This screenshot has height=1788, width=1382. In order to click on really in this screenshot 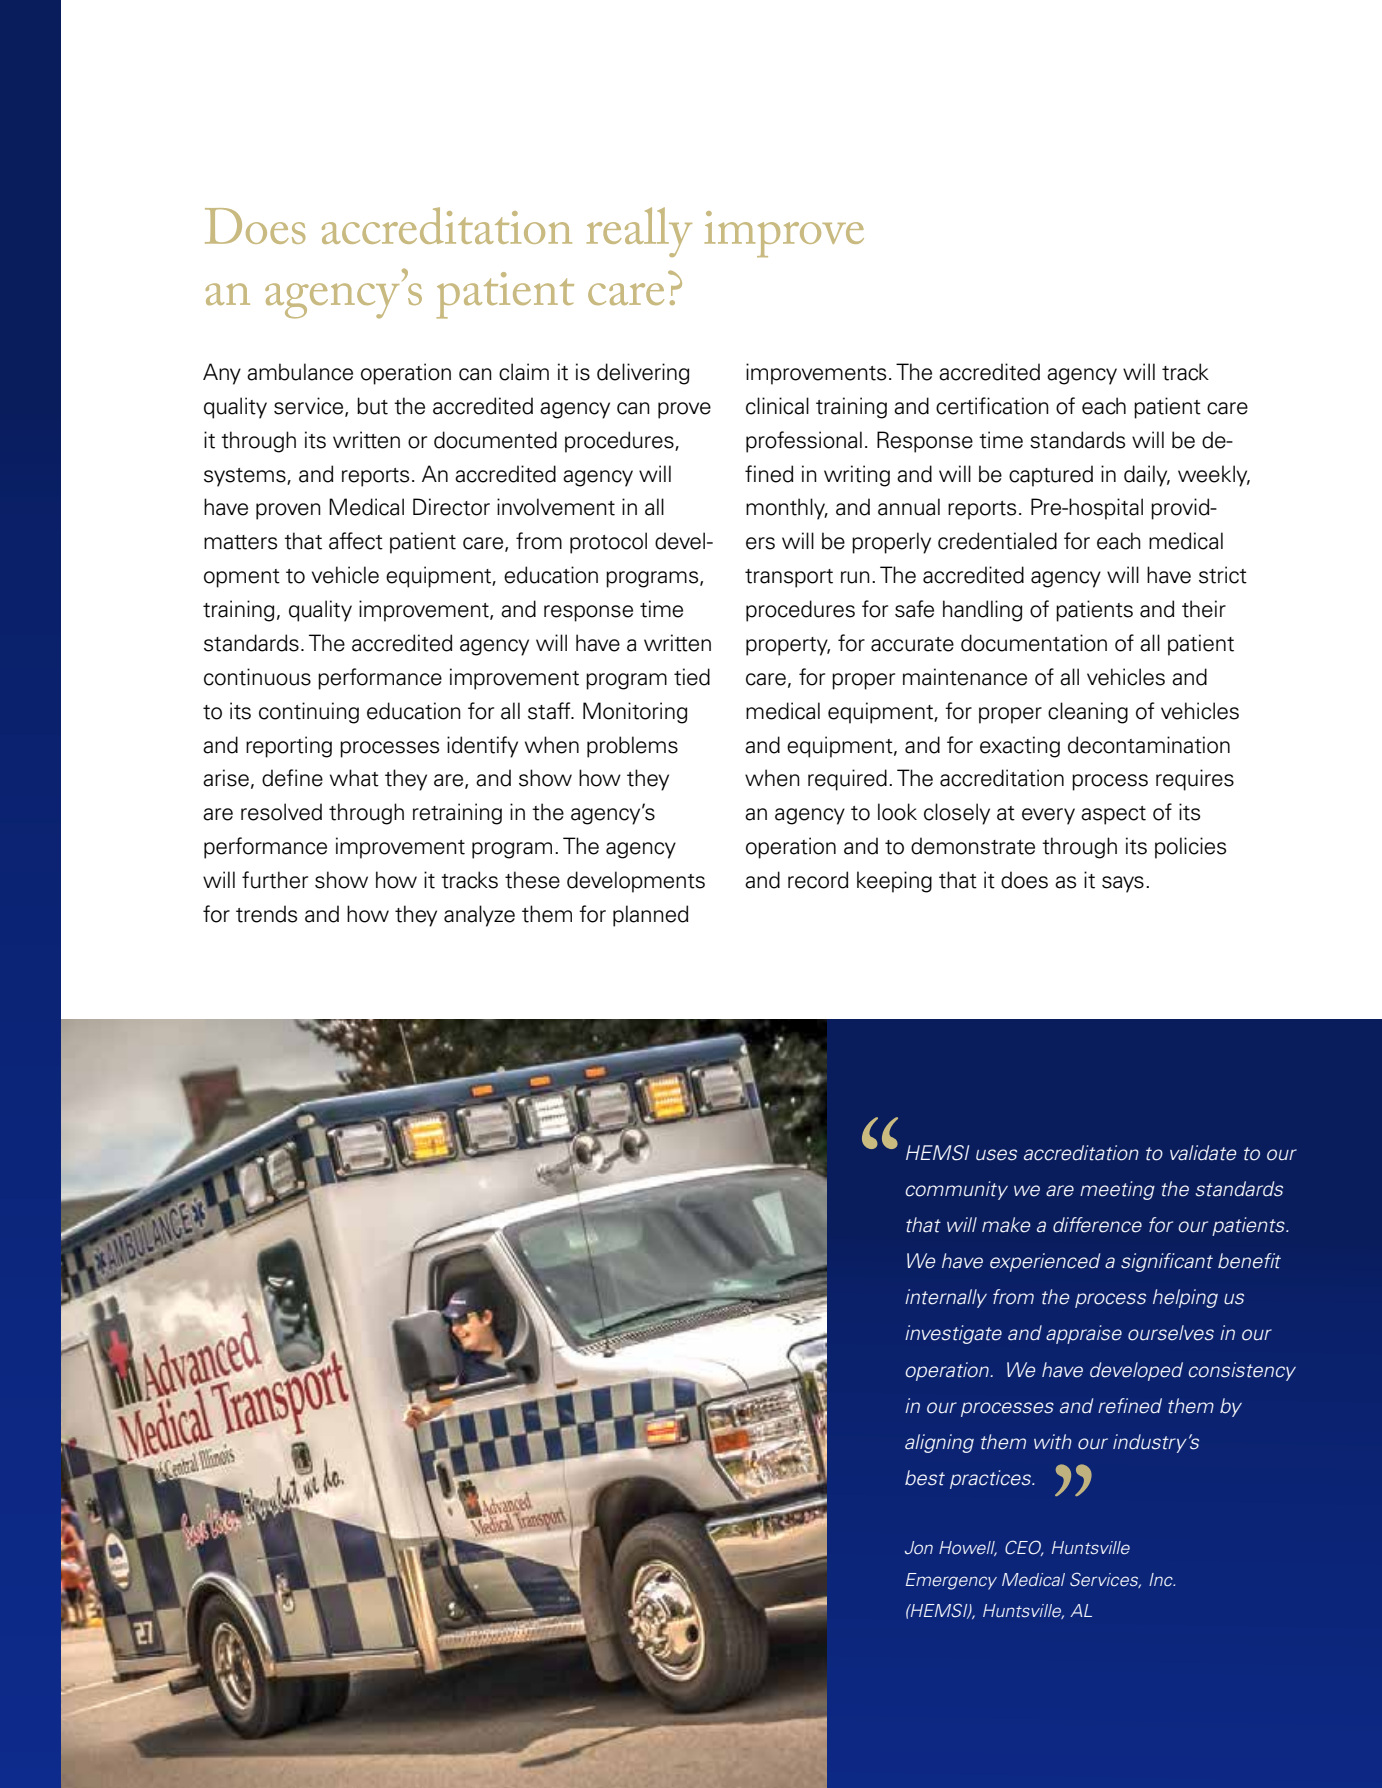, I will do `click(639, 232)`.
